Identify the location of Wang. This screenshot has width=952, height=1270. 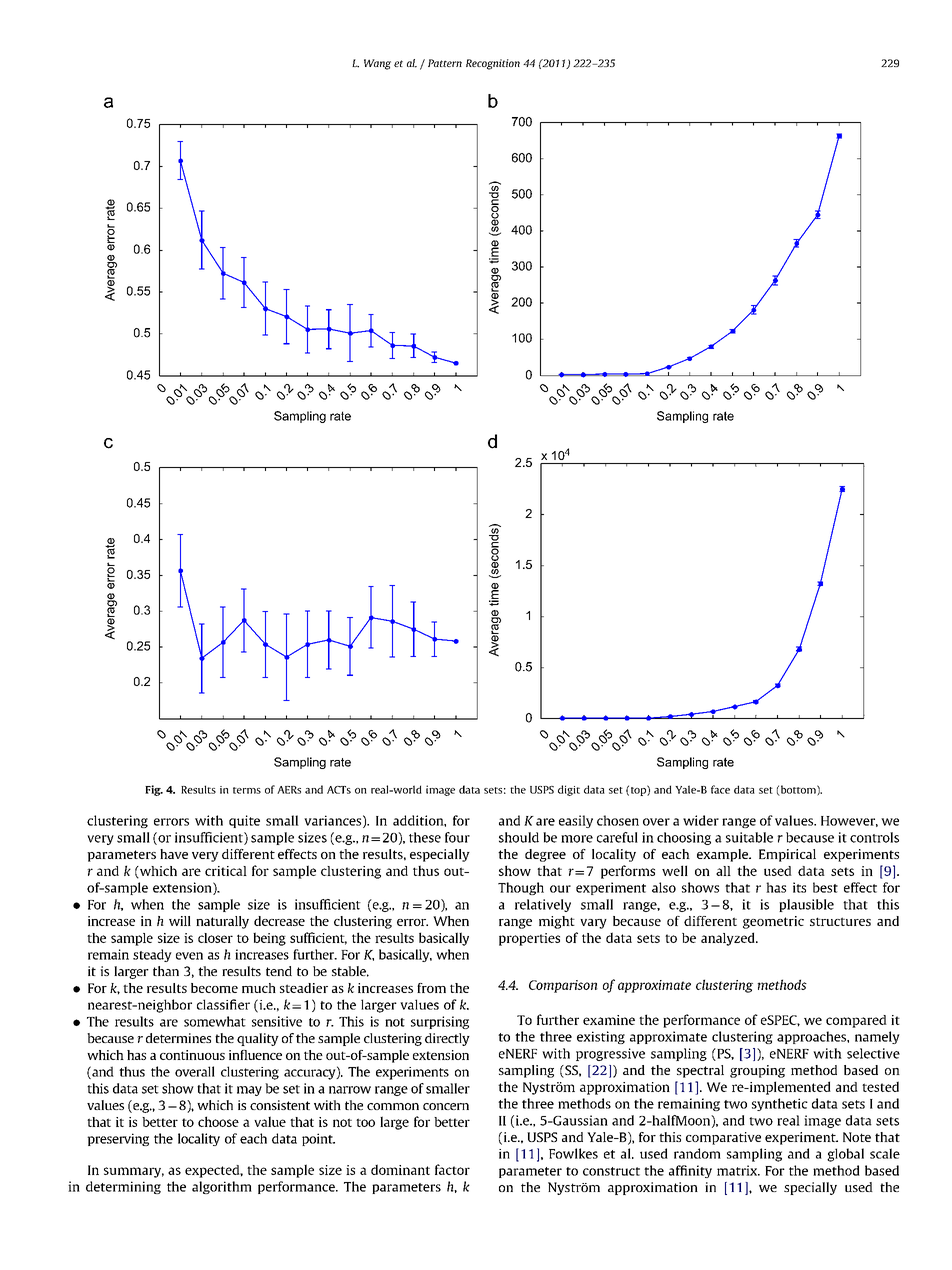
(377, 64).
